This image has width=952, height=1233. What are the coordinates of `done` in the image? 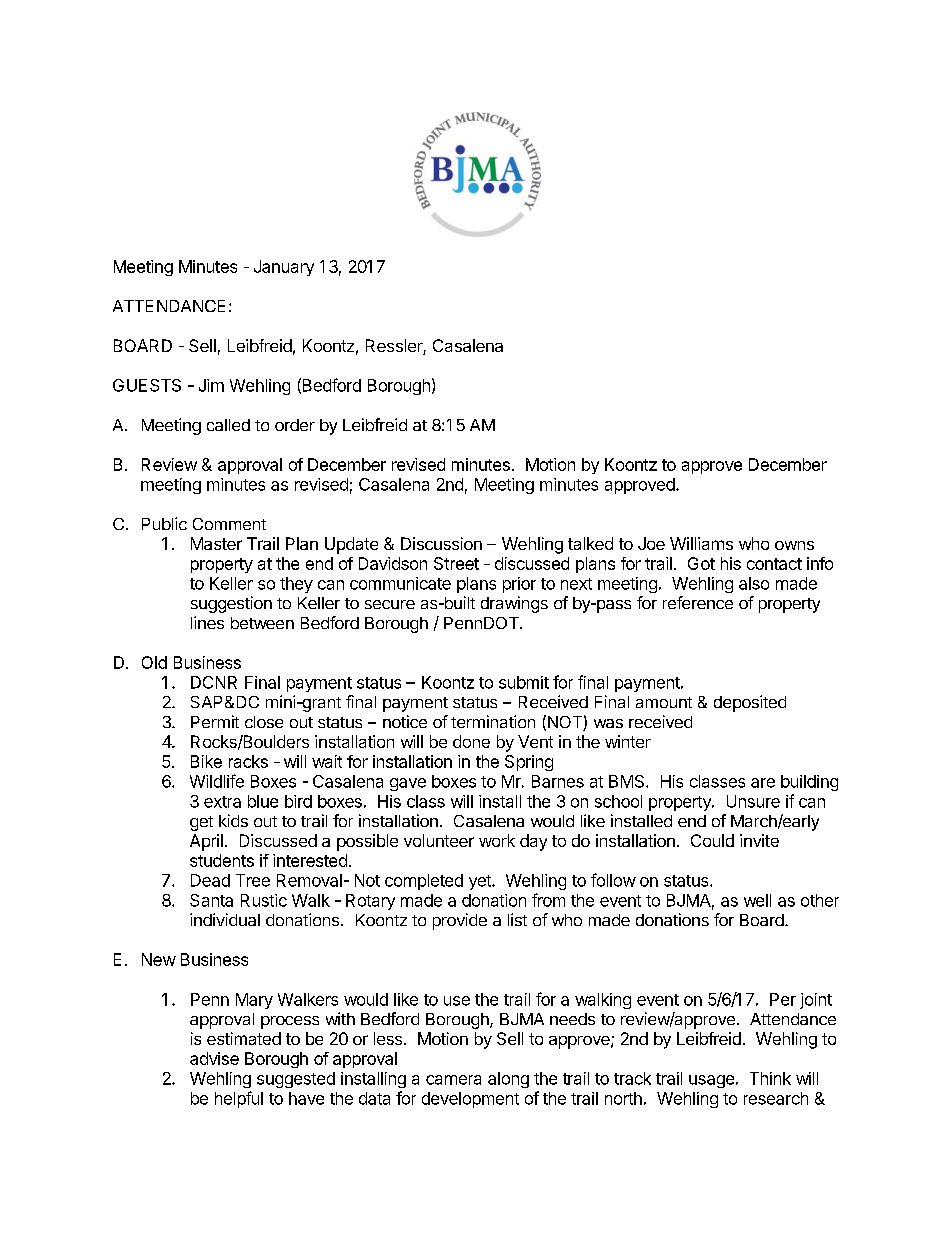 It's located at (471, 741).
